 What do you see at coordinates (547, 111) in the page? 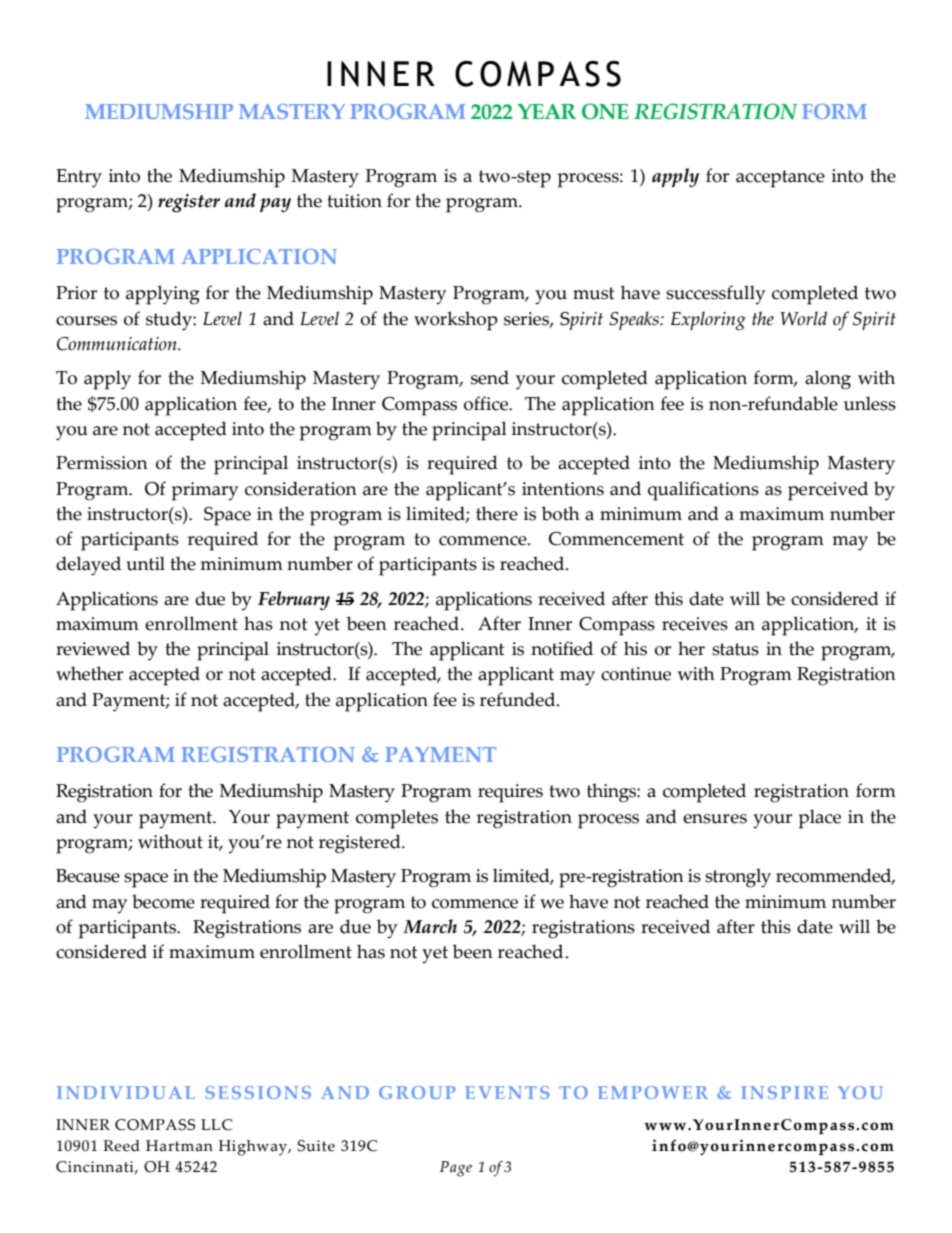
I see `YEAR` at bounding box center [547, 111].
